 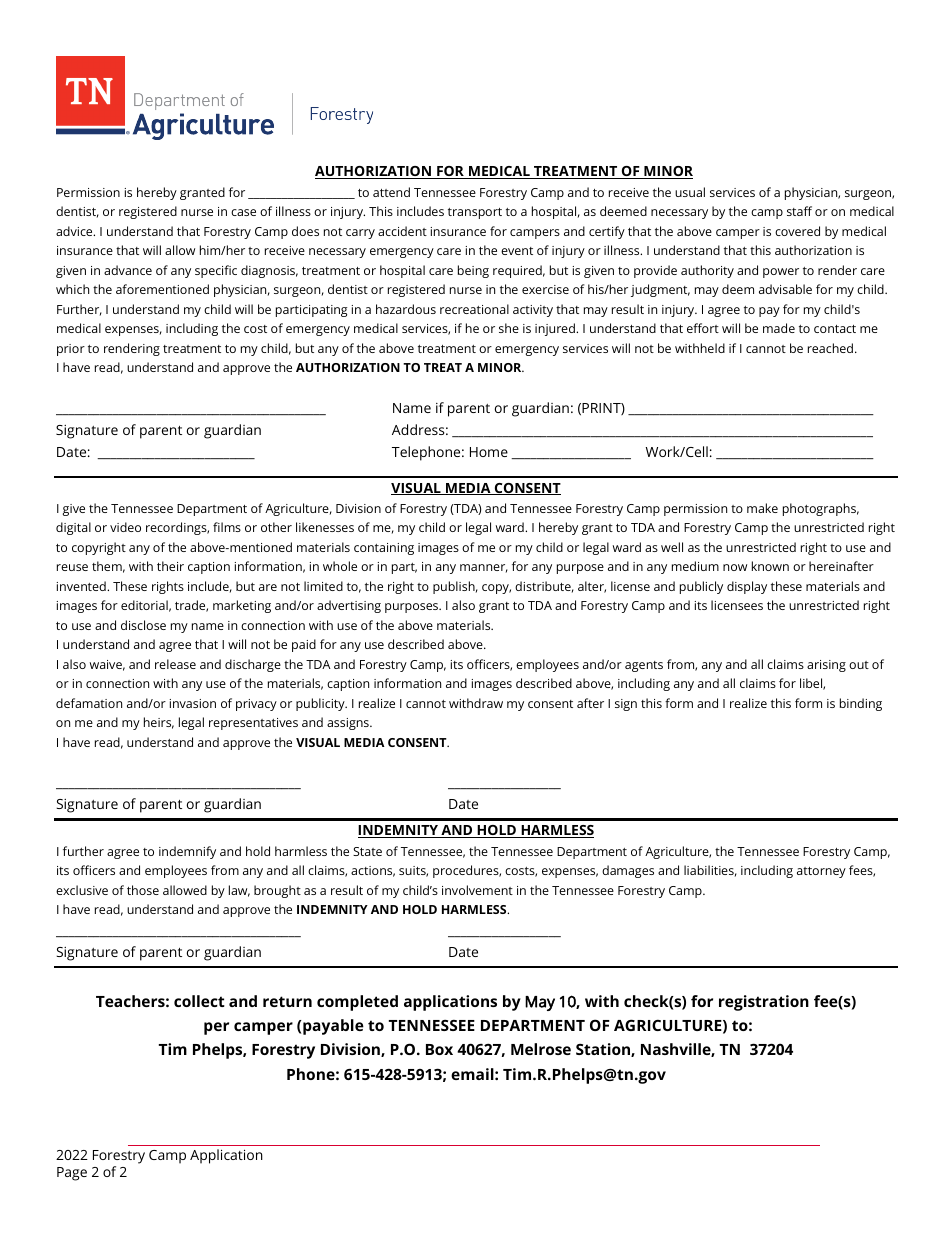 I want to click on video, so click(x=125, y=527).
